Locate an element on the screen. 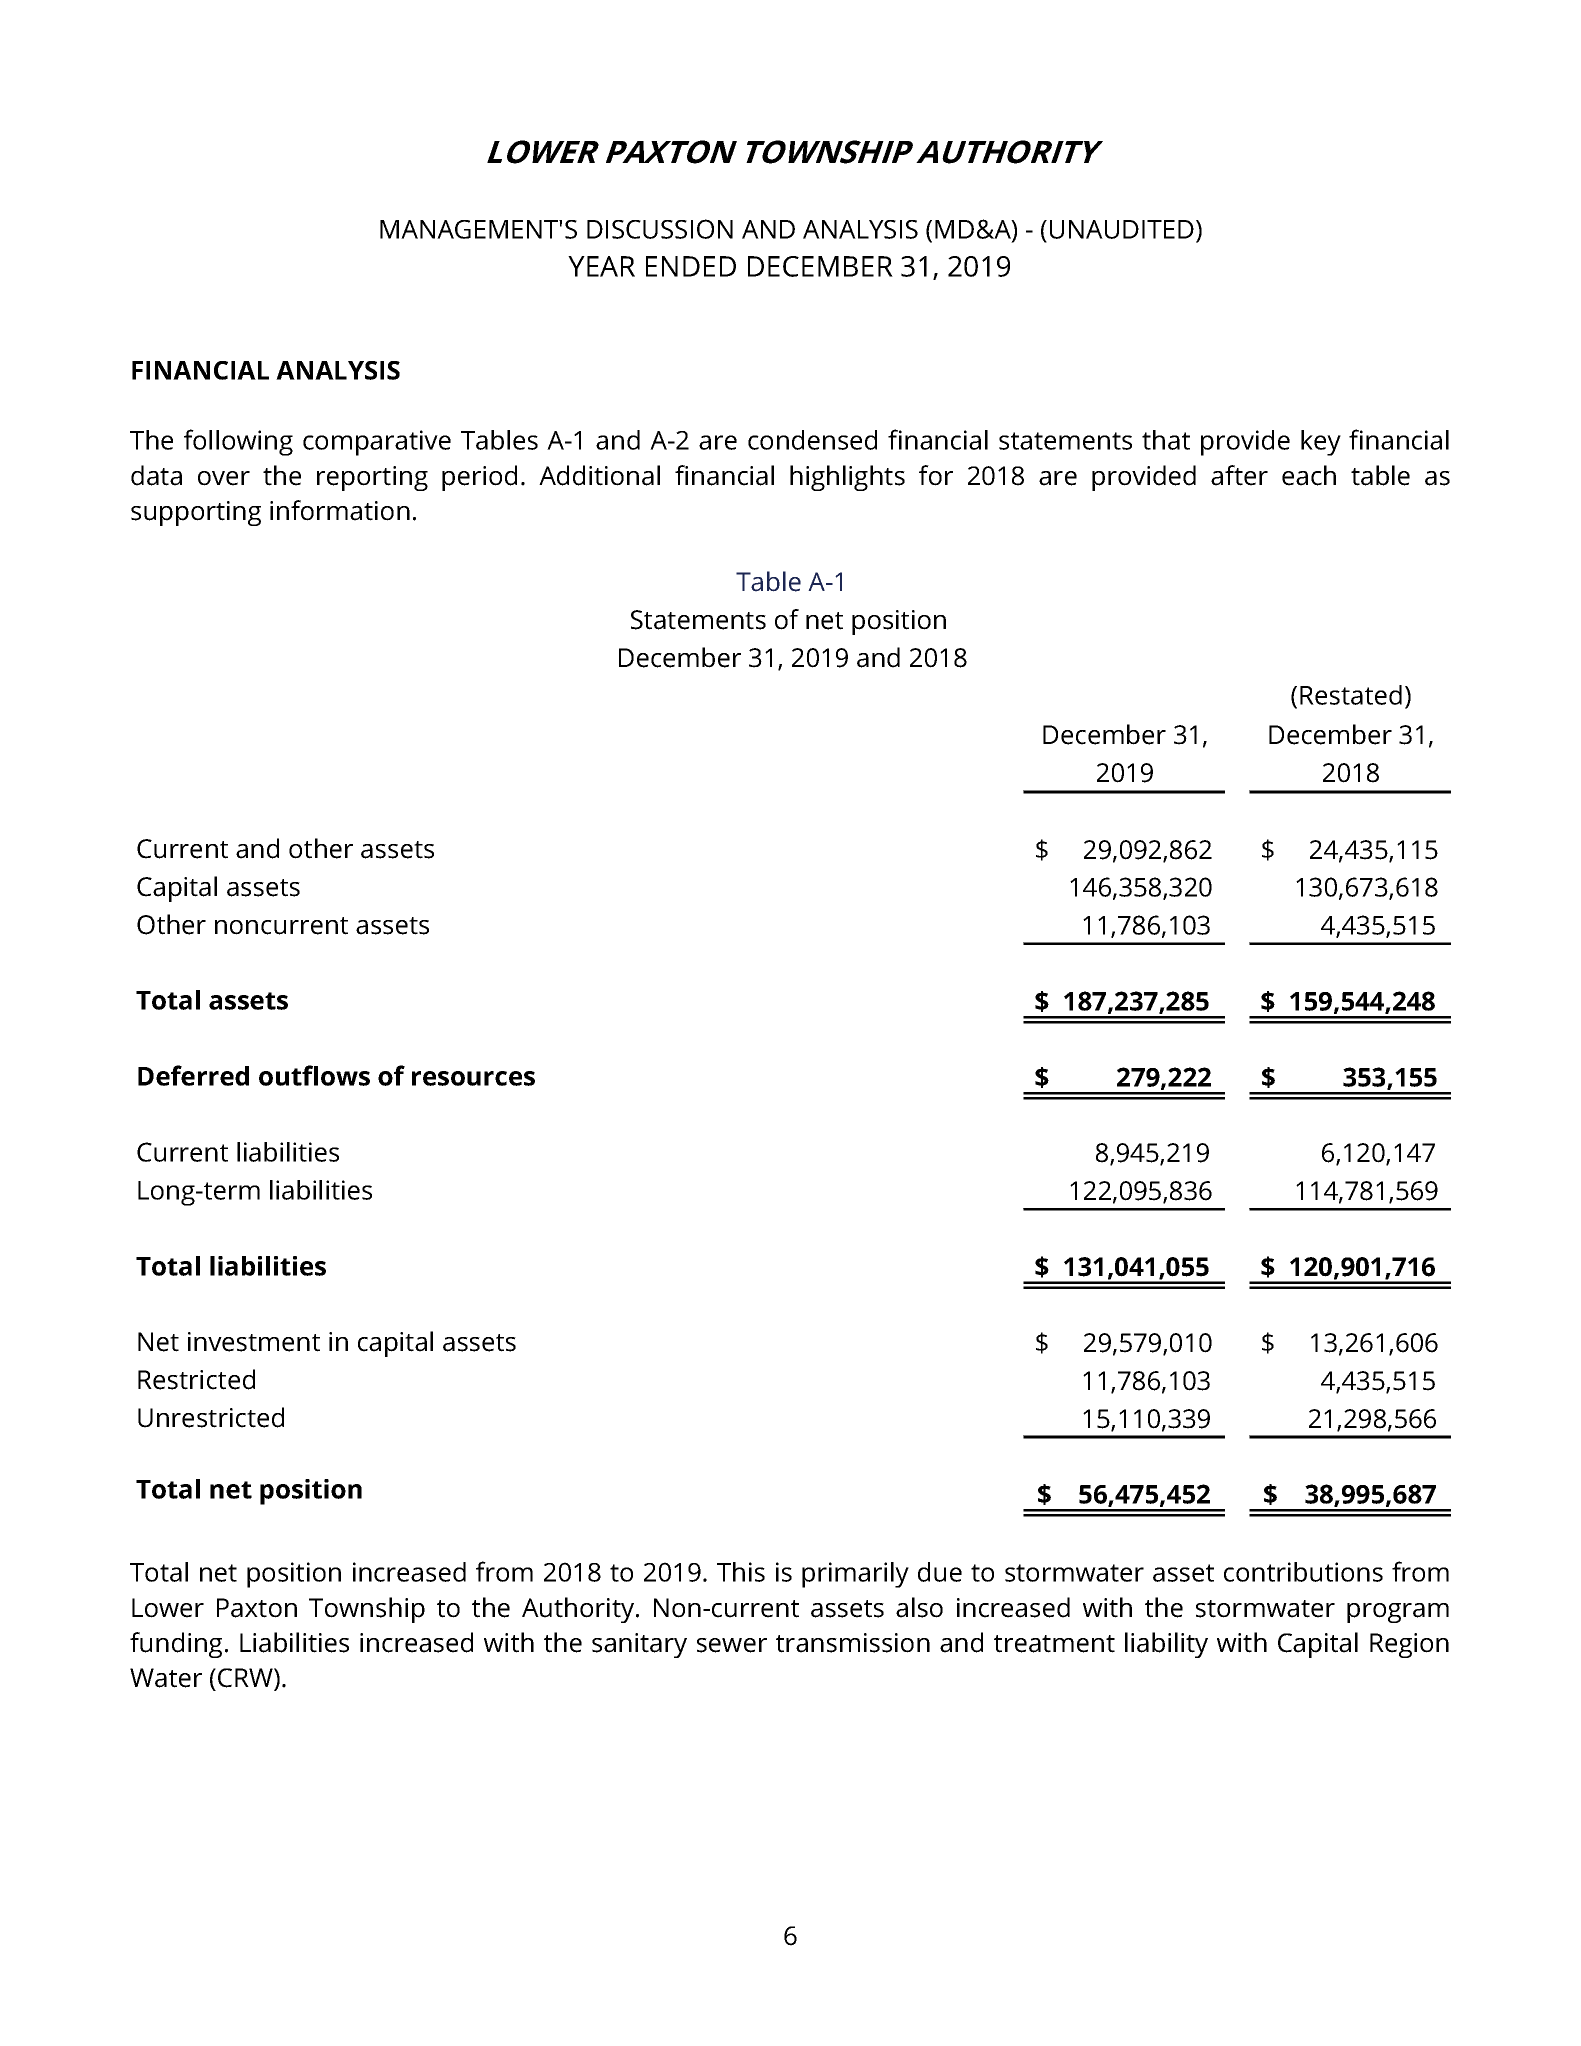 Image resolution: width=1581 pixels, height=2046 pixels. sanitary is located at coordinates (639, 1645).
